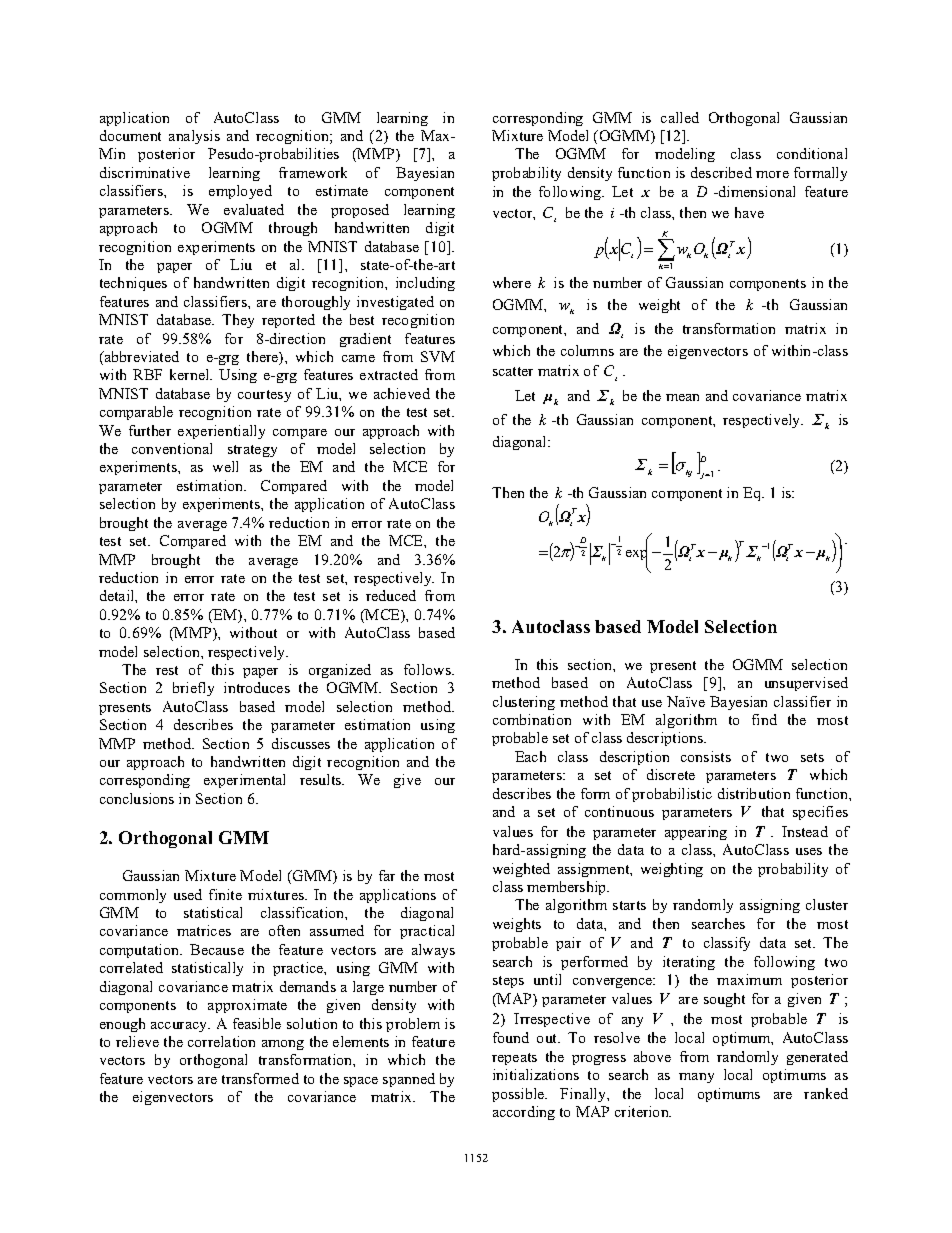 This document has width=952, height=1233. What do you see at coordinates (721, 172) in the document?
I see `described` at bounding box center [721, 172].
